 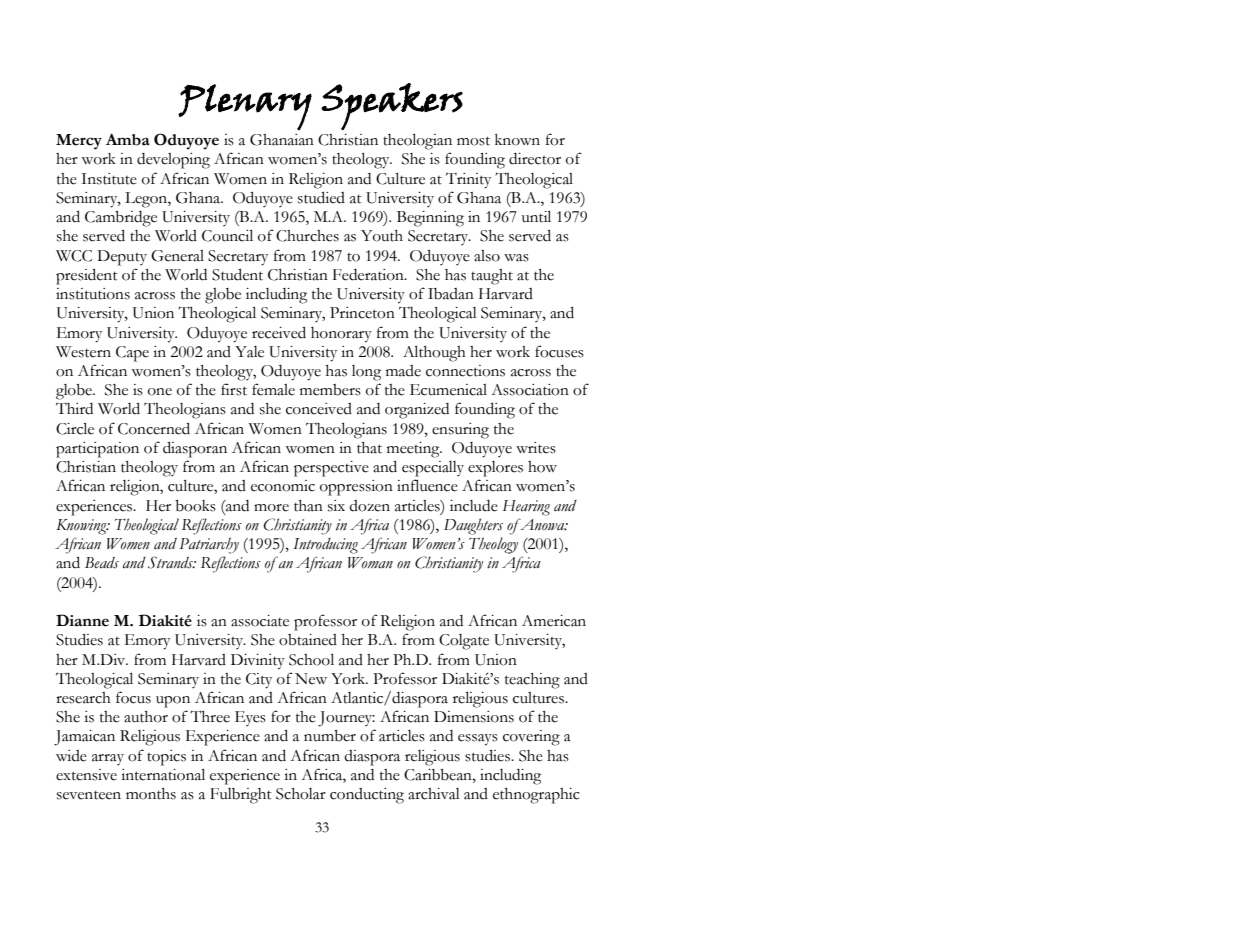 What do you see at coordinates (108, 759) in the document?
I see `array` at bounding box center [108, 759].
